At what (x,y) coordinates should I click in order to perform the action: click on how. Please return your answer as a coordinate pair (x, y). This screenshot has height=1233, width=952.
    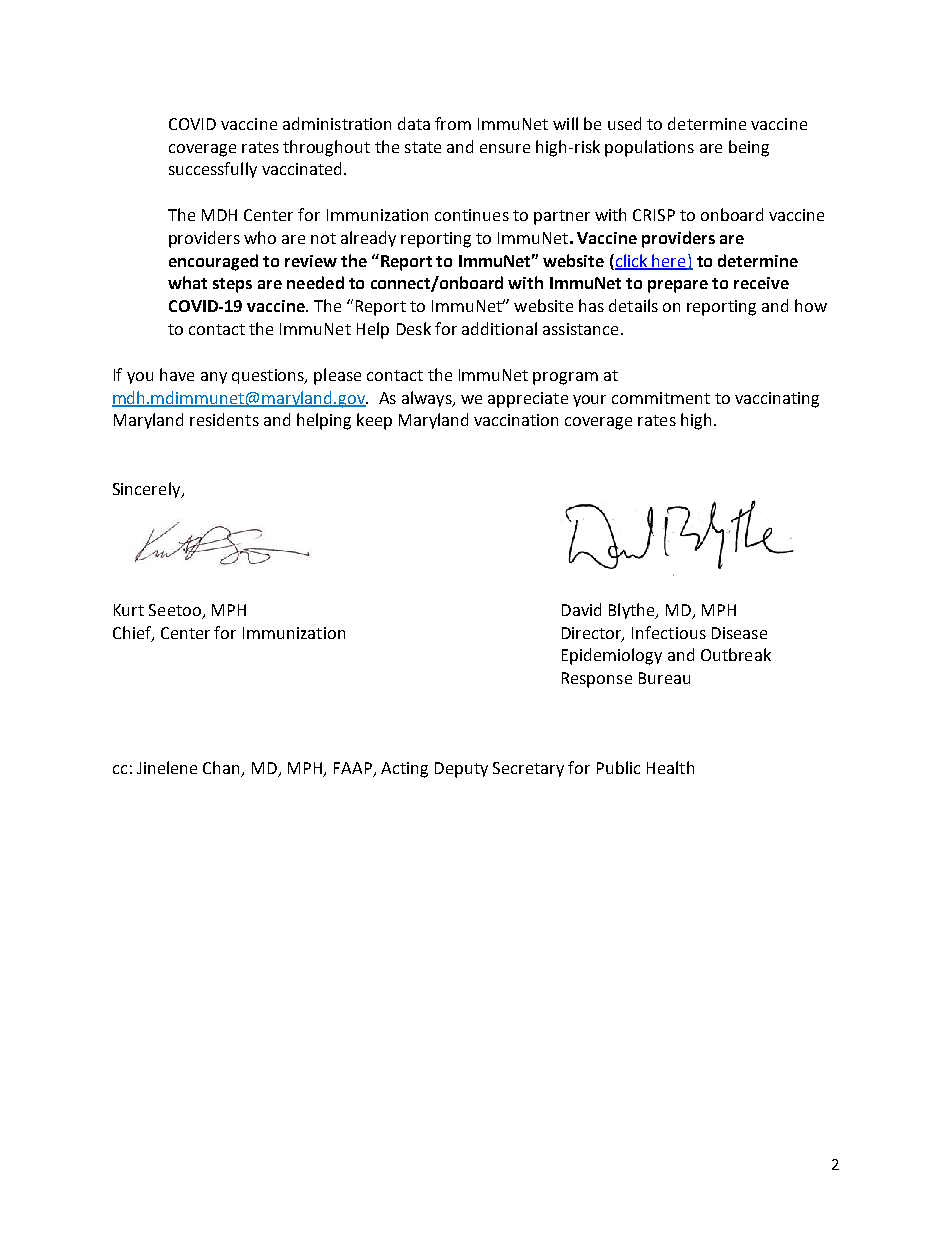
    Looking at the image, I should click on (811, 305).
